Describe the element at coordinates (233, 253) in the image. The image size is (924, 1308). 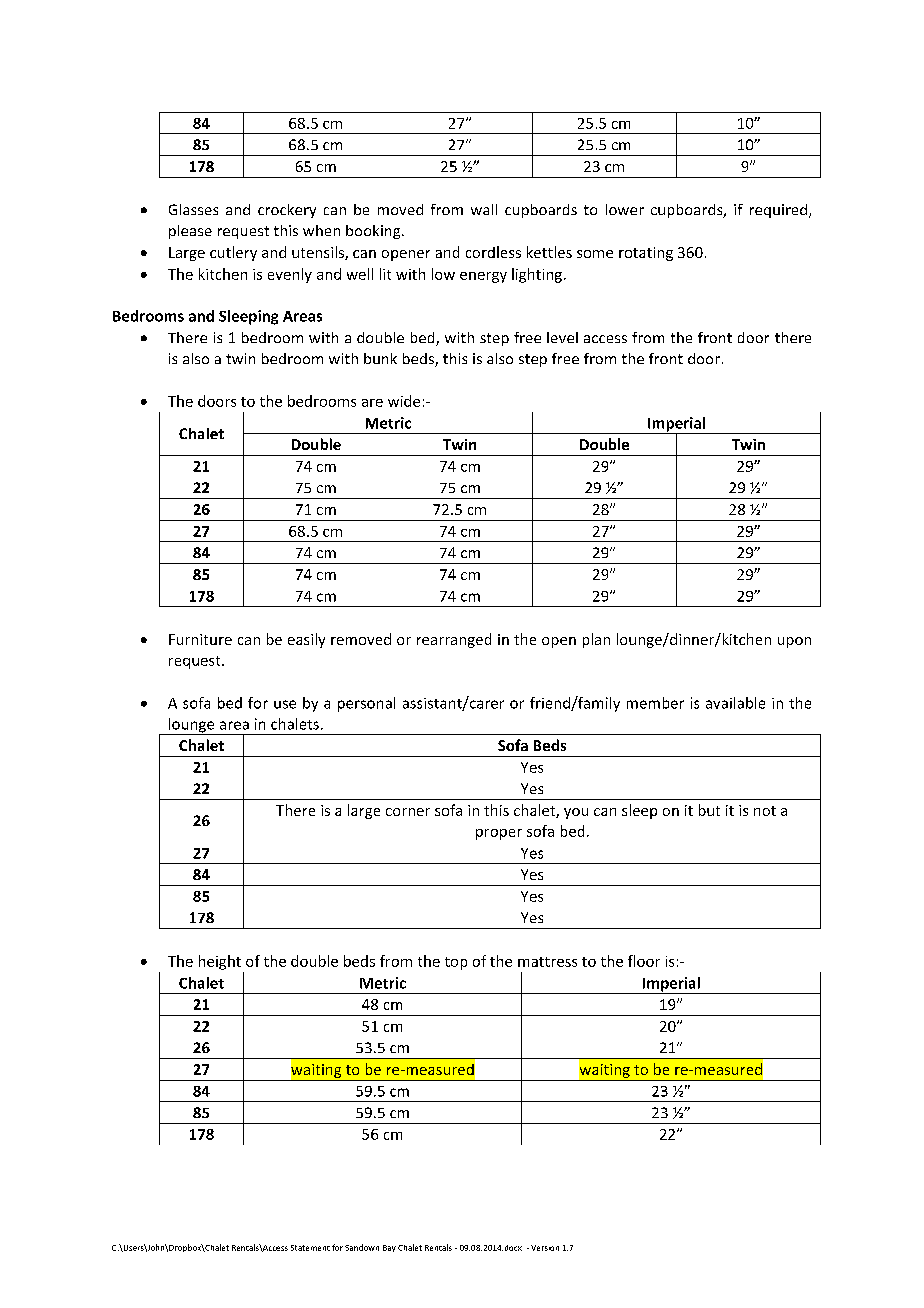
I see `cutlery` at that location.
